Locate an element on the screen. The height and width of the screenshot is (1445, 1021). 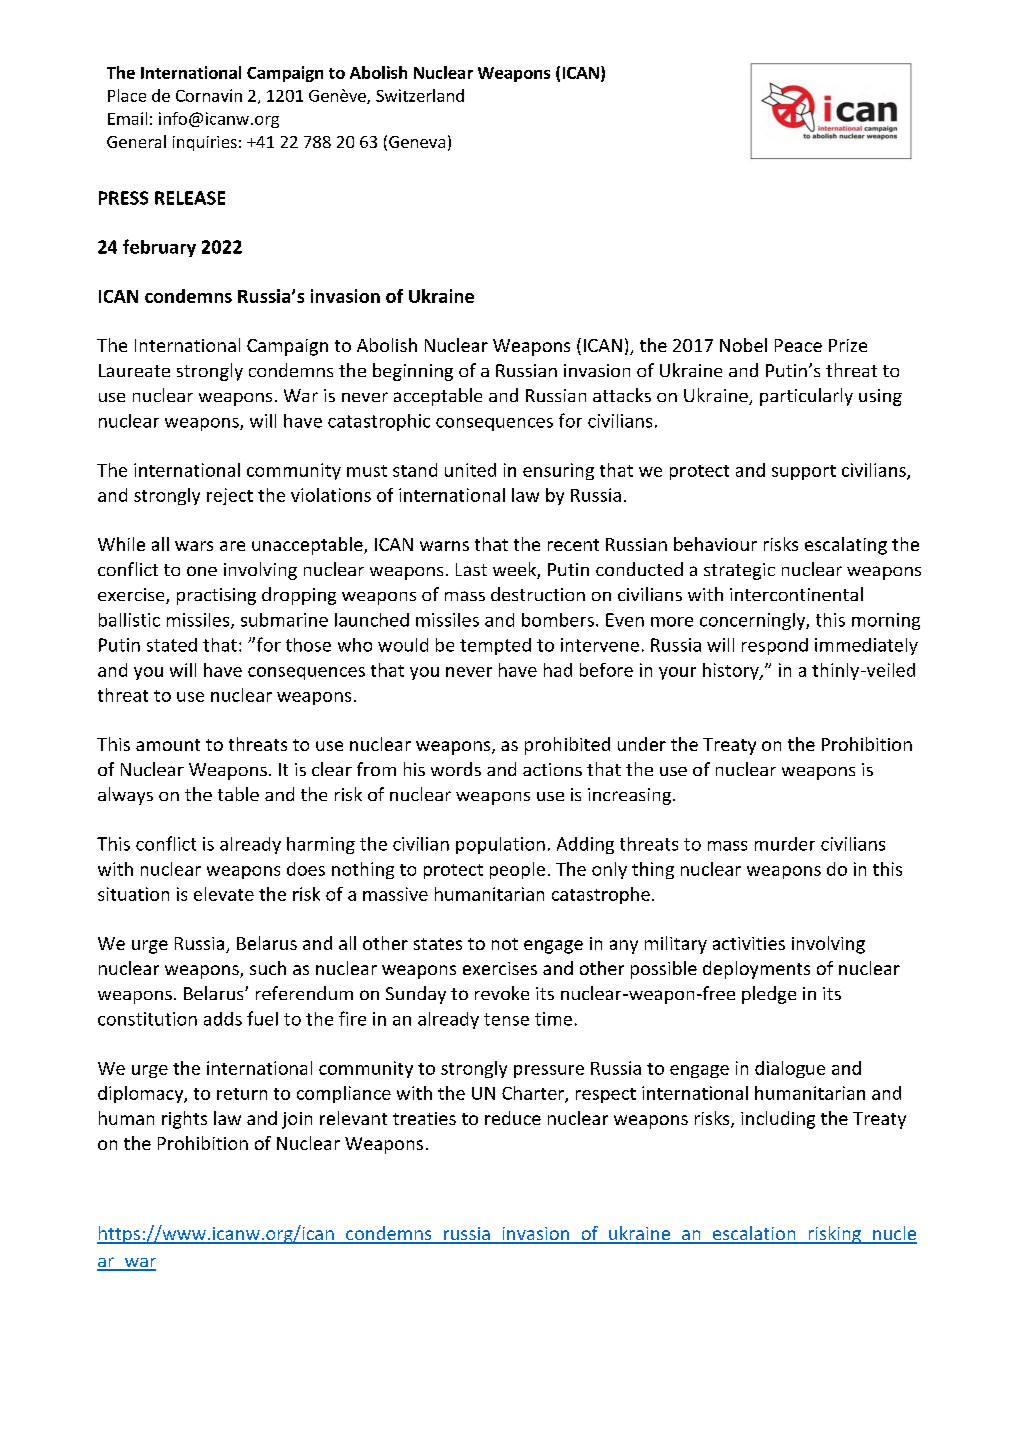
murder is located at coordinates (785, 844).
